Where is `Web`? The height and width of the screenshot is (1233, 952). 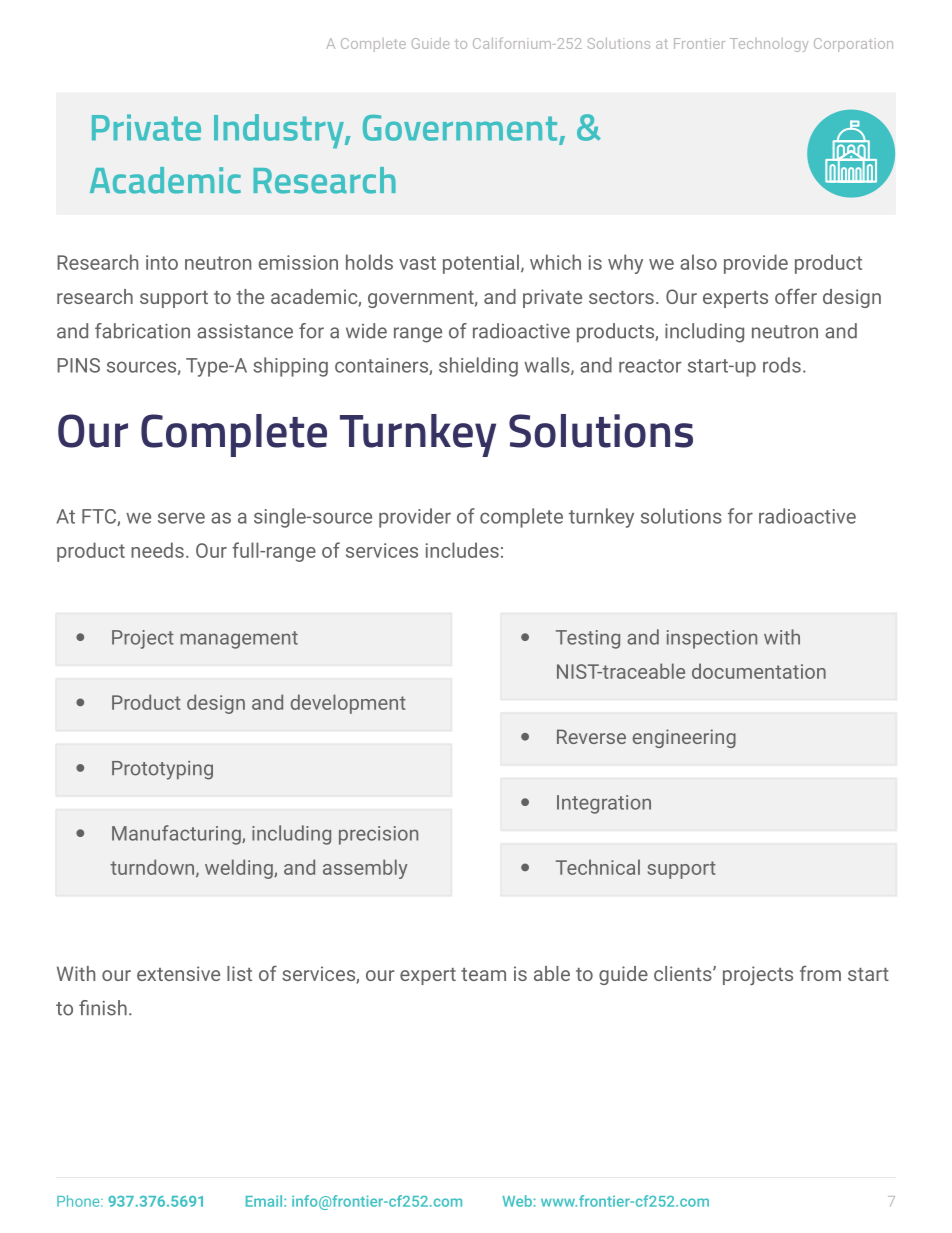 Web is located at coordinates (517, 1201).
